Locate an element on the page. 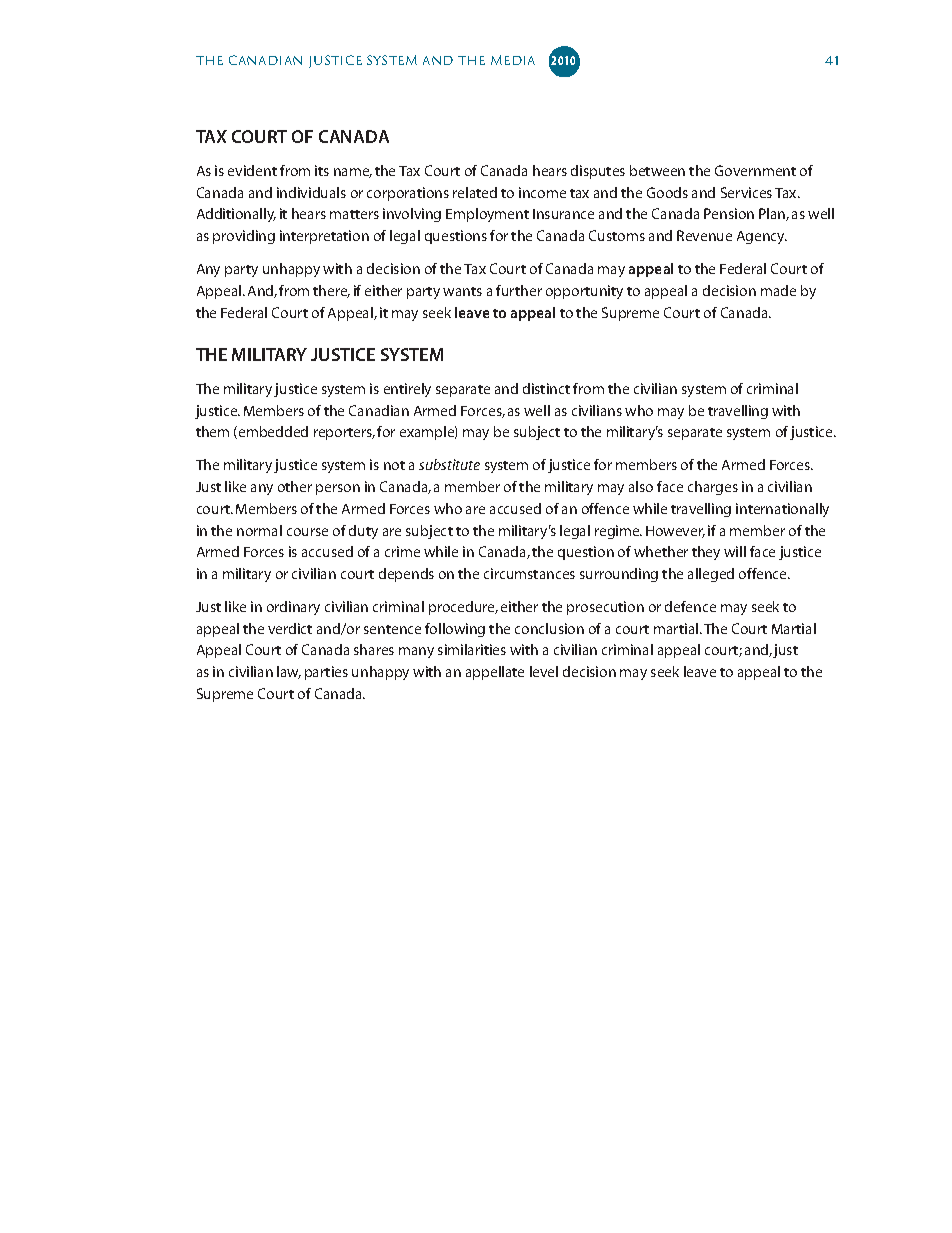 The width and height of the page is (952, 1233). Government is located at coordinates (755, 170).
